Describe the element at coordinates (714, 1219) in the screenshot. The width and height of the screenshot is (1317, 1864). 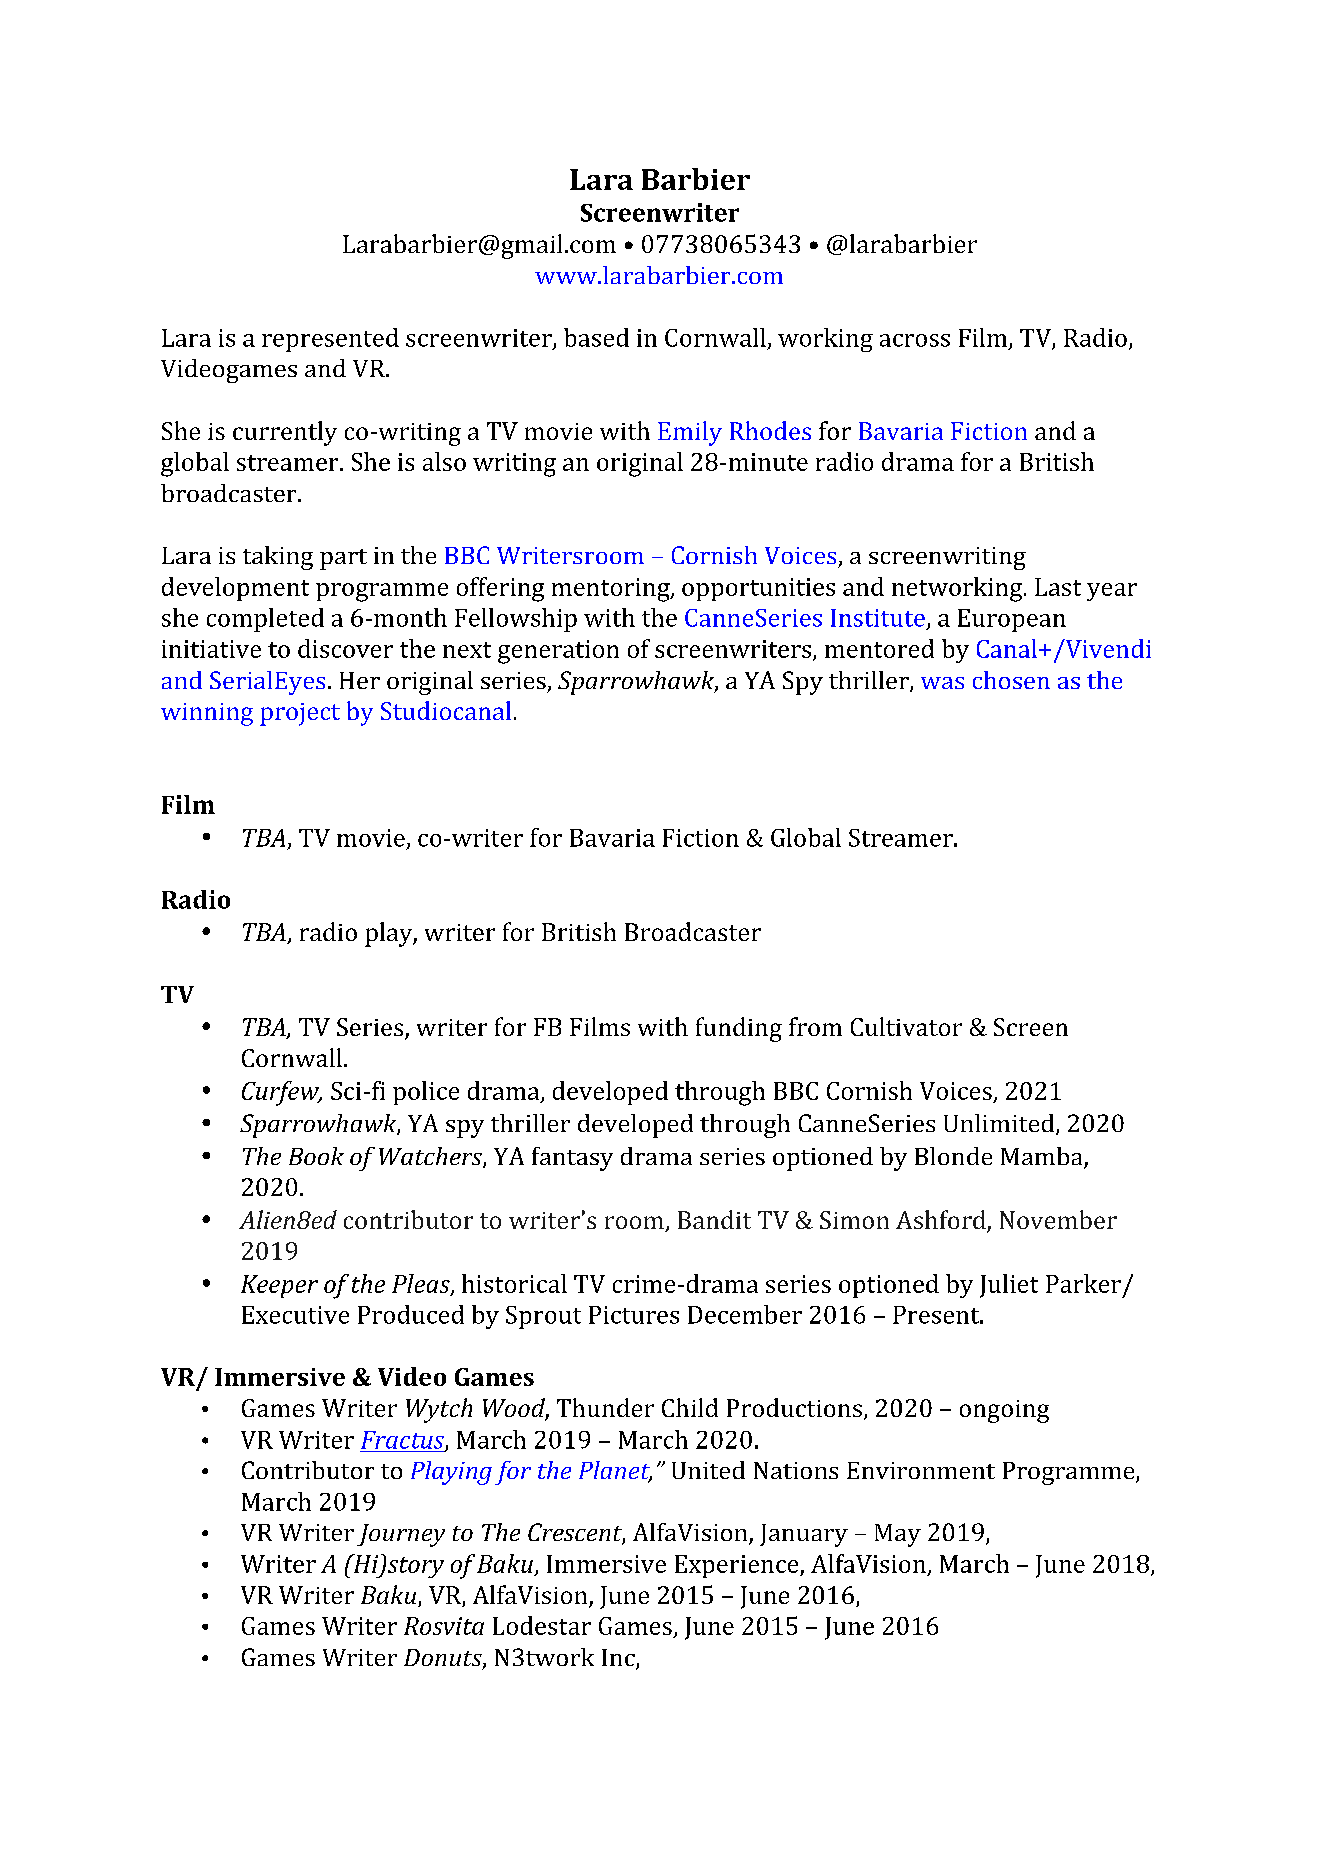
I see `Bandit` at that location.
